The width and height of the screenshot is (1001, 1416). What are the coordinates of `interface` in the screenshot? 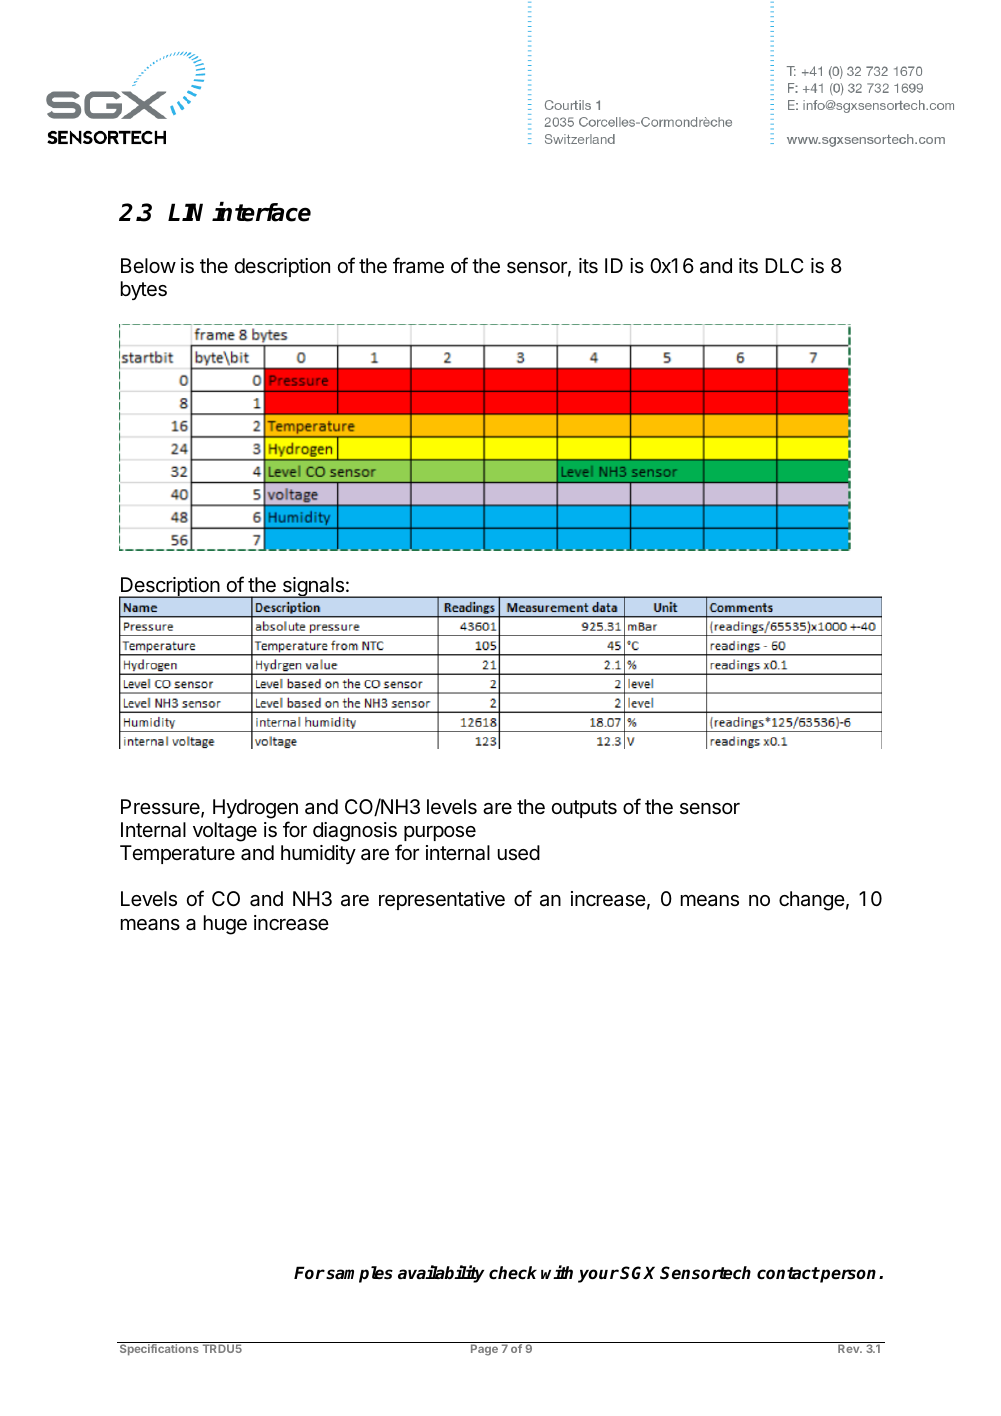 It's located at (261, 212).
